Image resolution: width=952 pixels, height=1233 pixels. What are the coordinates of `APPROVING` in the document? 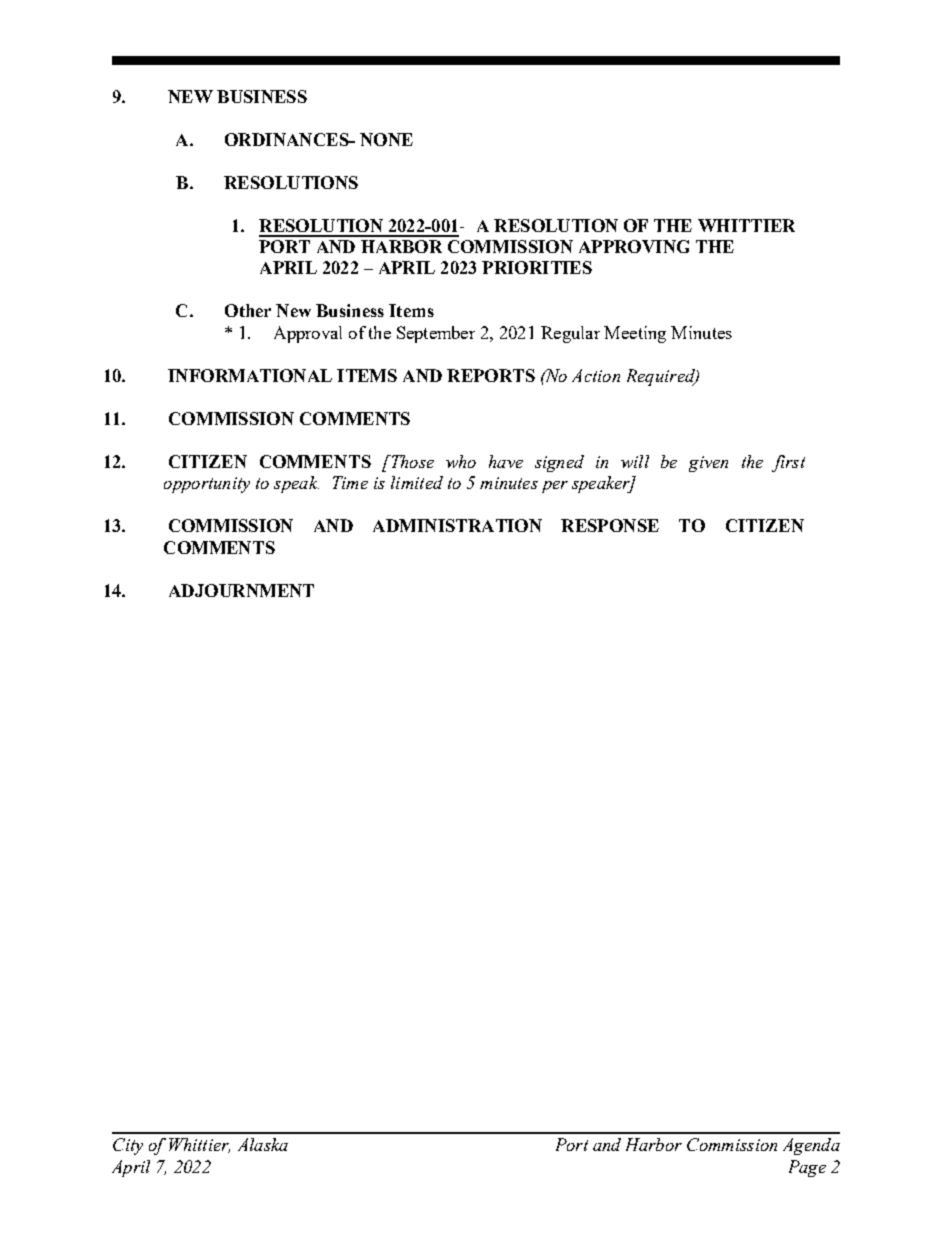 It's located at (634, 246).
